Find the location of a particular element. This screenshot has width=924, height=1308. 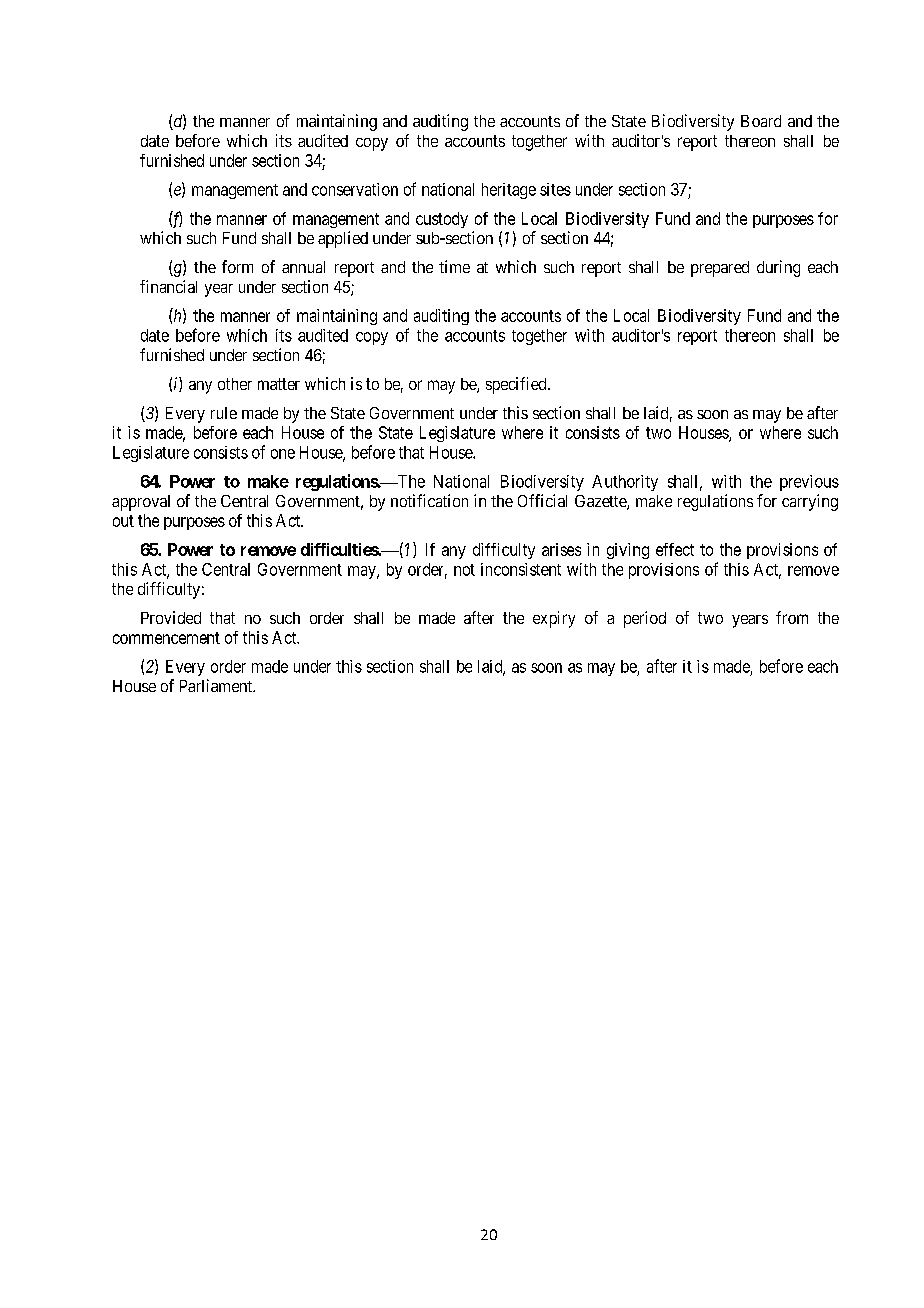

conservation is located at coordinates (355, 189).
